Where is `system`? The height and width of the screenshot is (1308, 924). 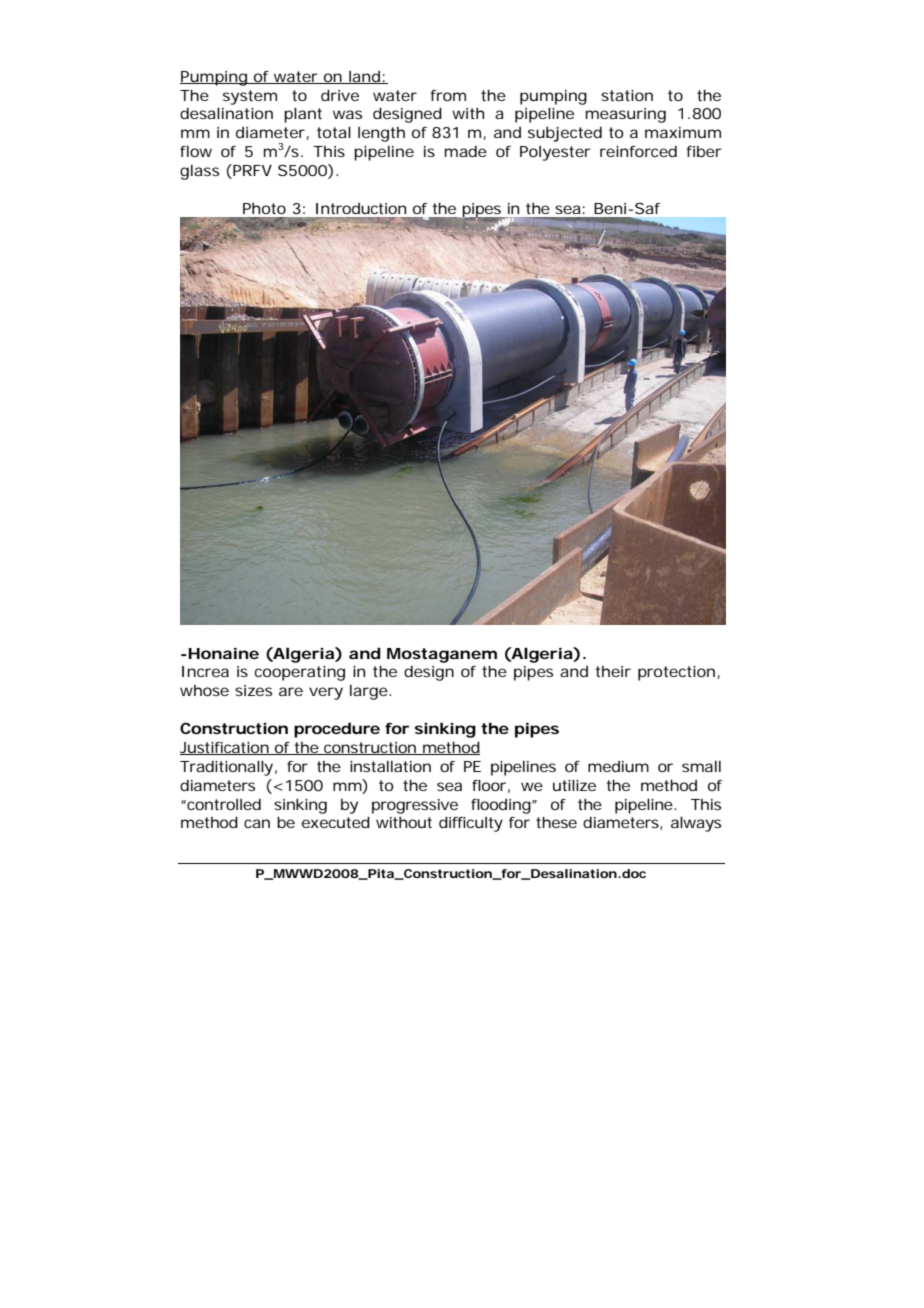 system is located at coordinates (250, 97).
